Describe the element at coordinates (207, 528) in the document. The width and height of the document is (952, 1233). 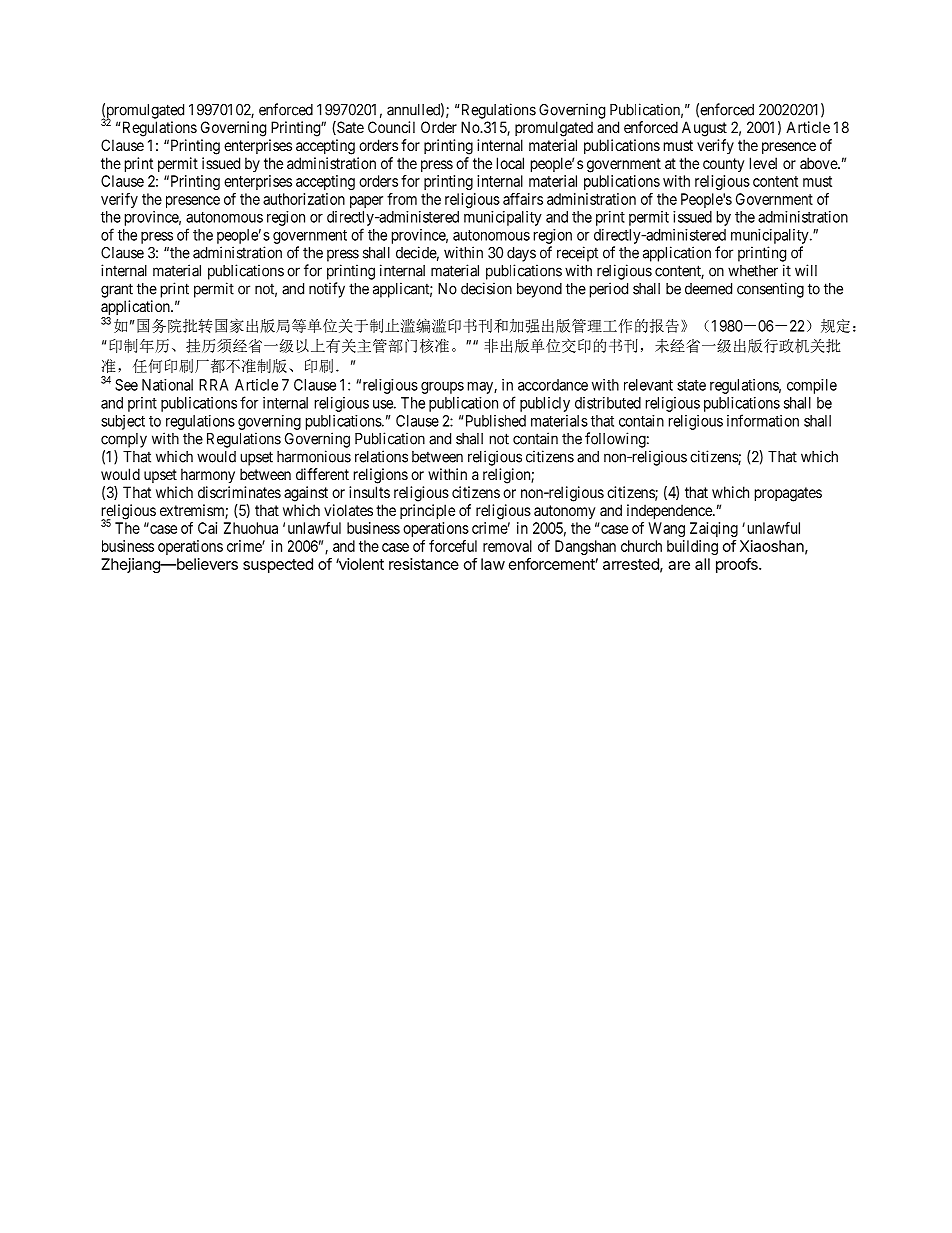
I see `Cai` at that location.
